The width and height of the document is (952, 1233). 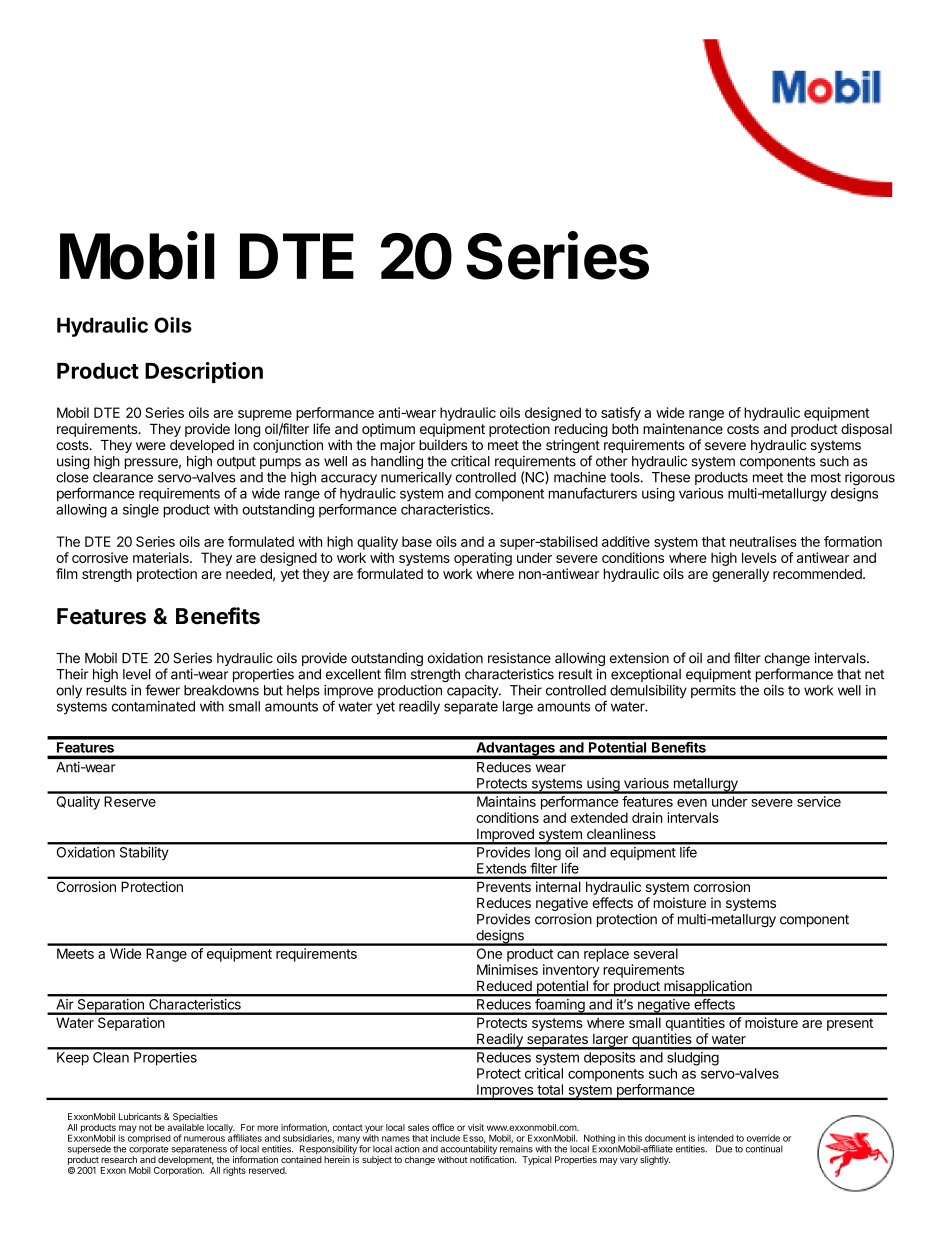 I want to click on permits, so click(x=713, y=691).
